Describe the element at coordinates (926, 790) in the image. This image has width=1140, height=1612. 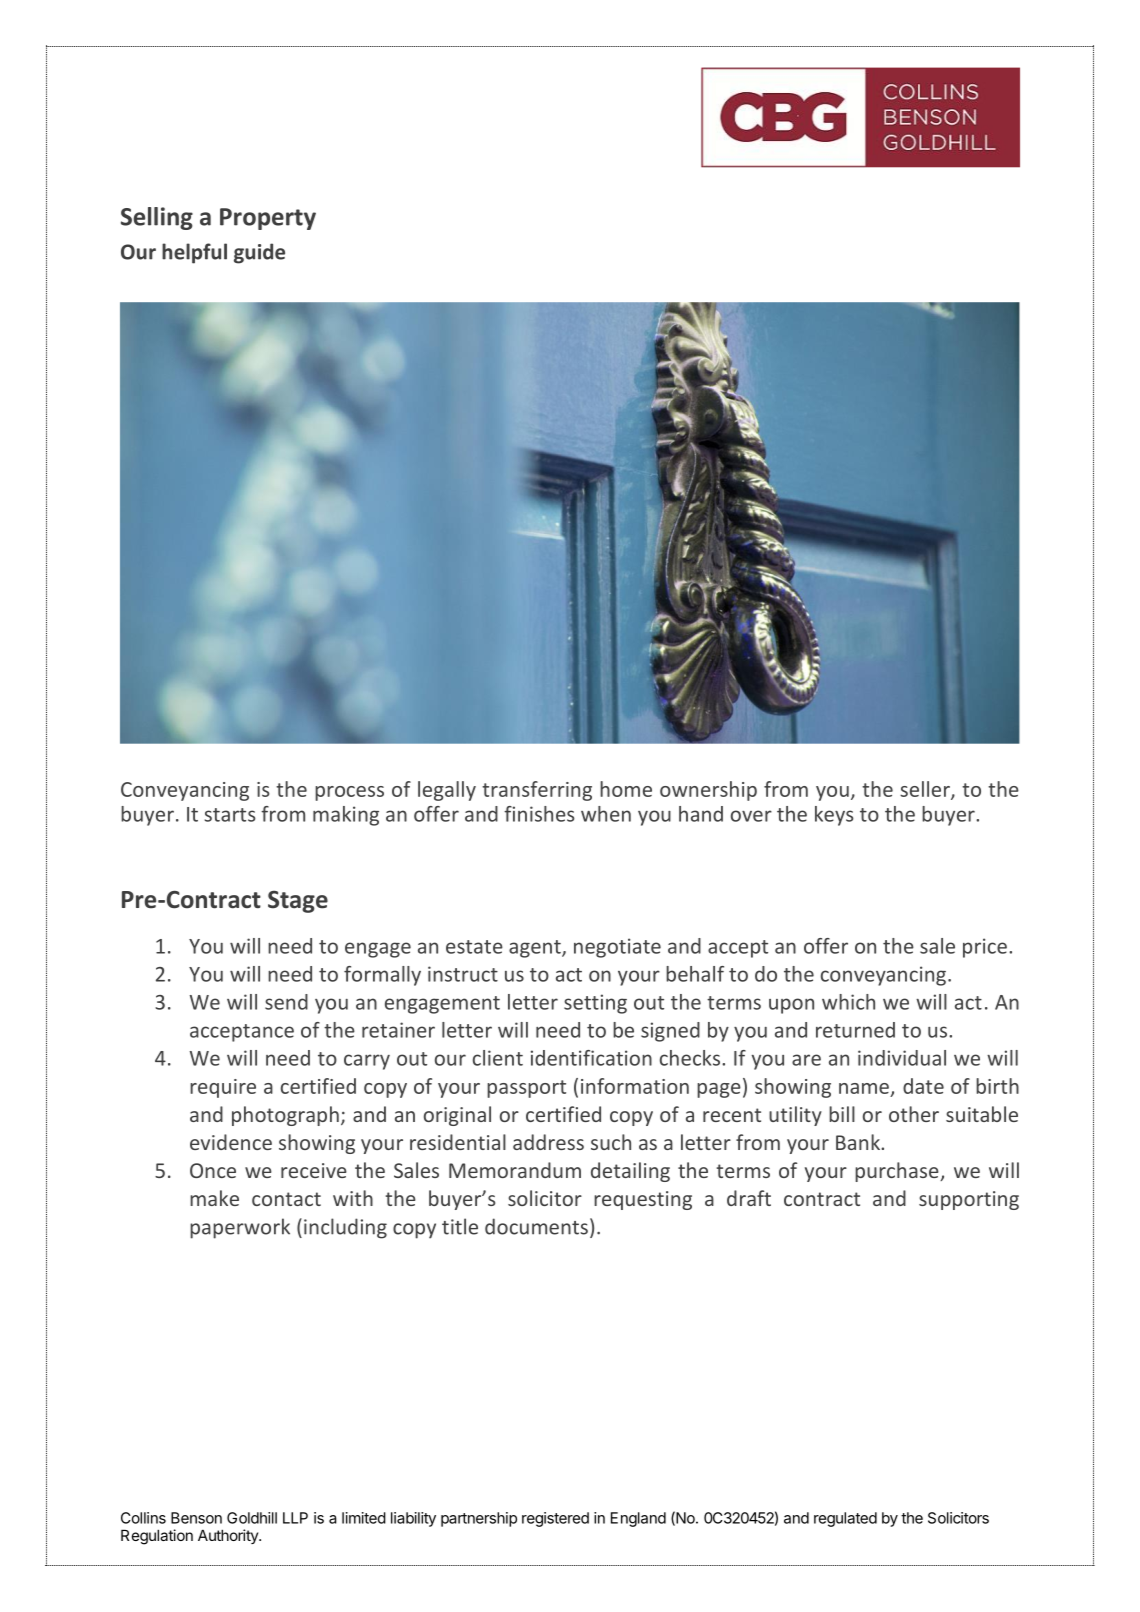
I see `seller` at that location.
